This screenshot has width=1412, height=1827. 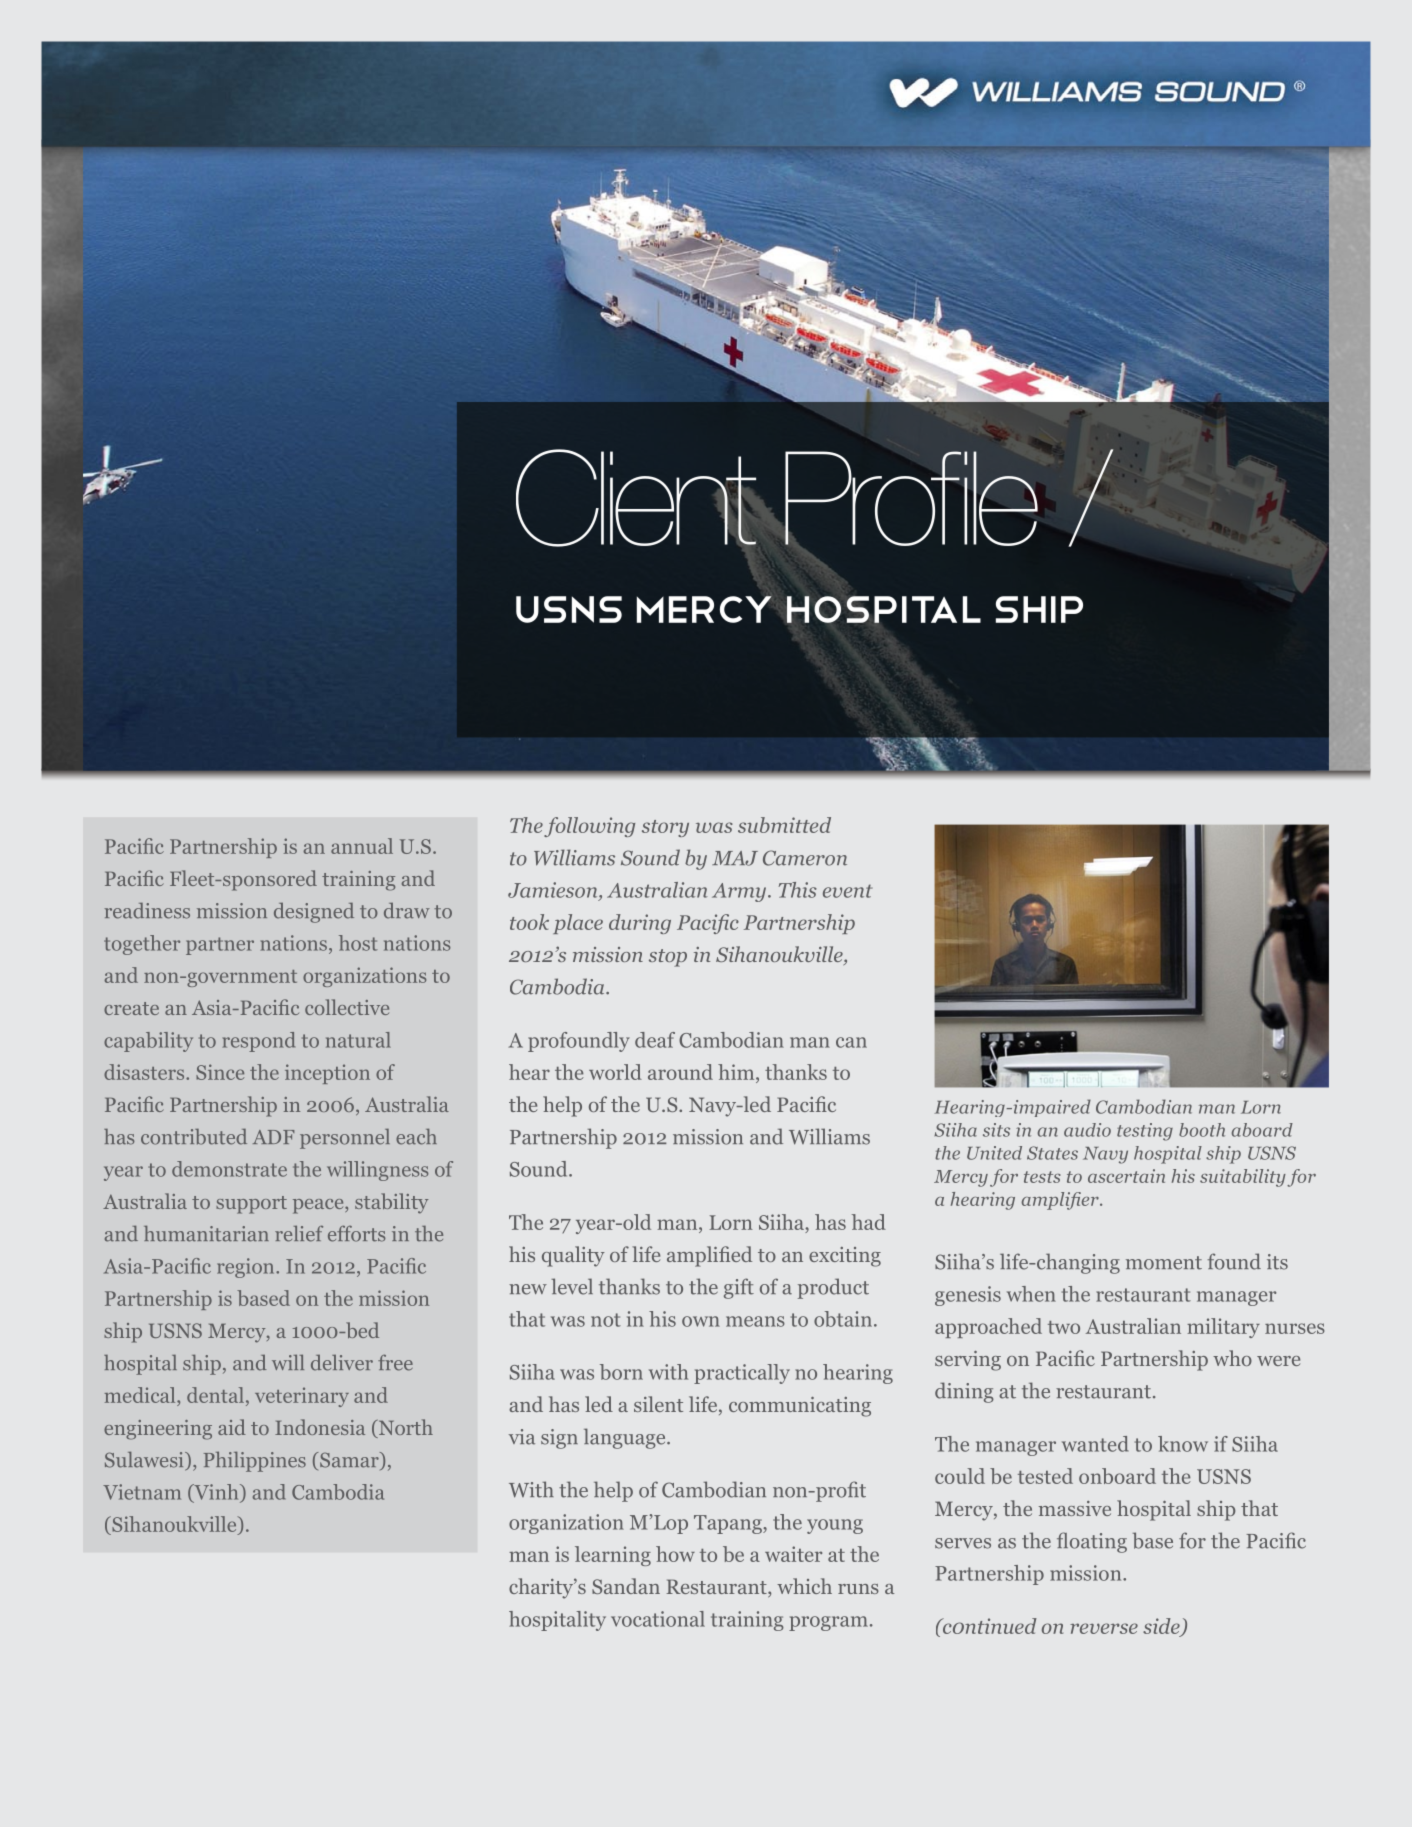 I want to click on story, so click(x=665, y=828).
